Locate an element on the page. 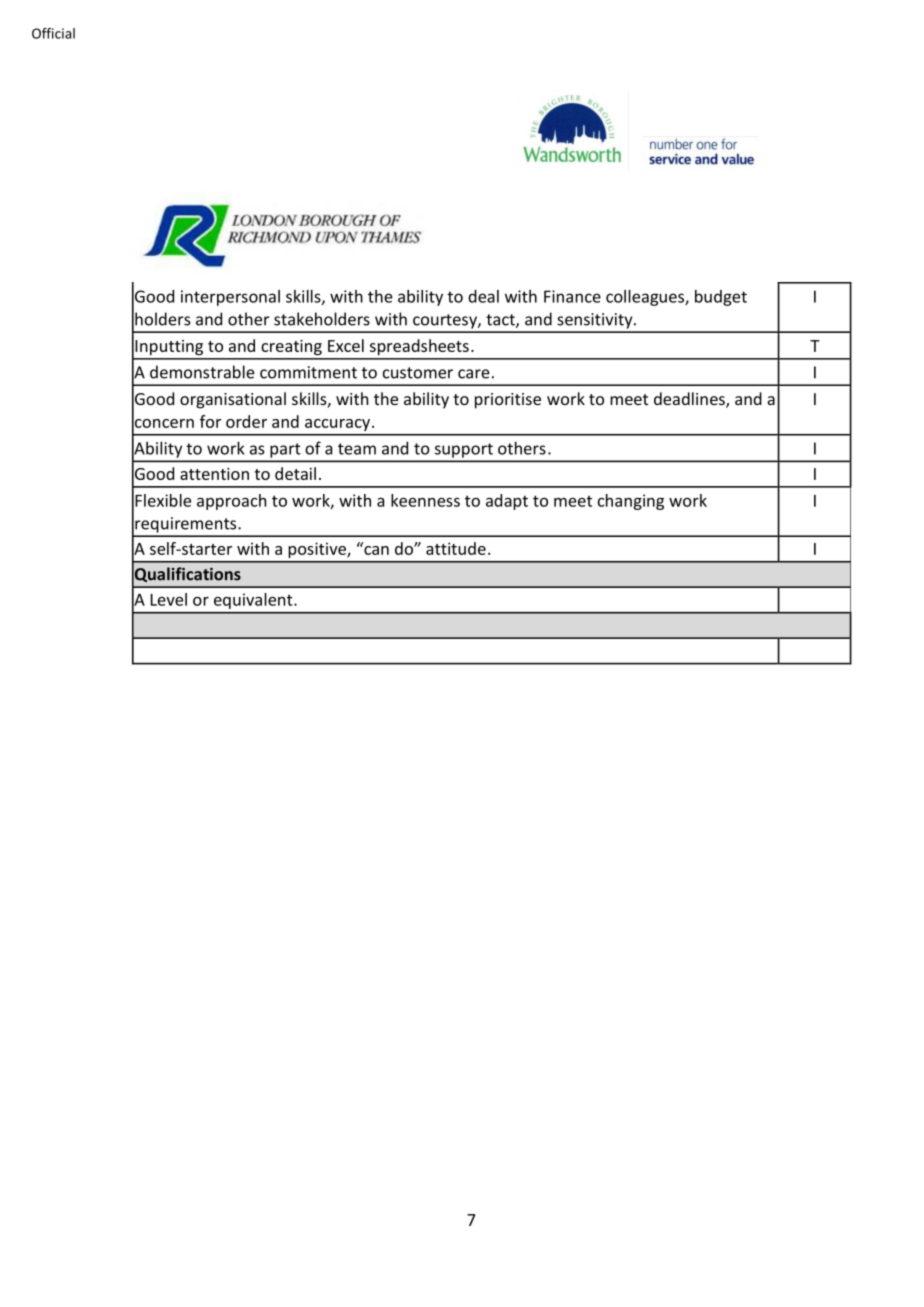 The height and width of the image is (1307, 924). can is located at coordinates (375, 549).
